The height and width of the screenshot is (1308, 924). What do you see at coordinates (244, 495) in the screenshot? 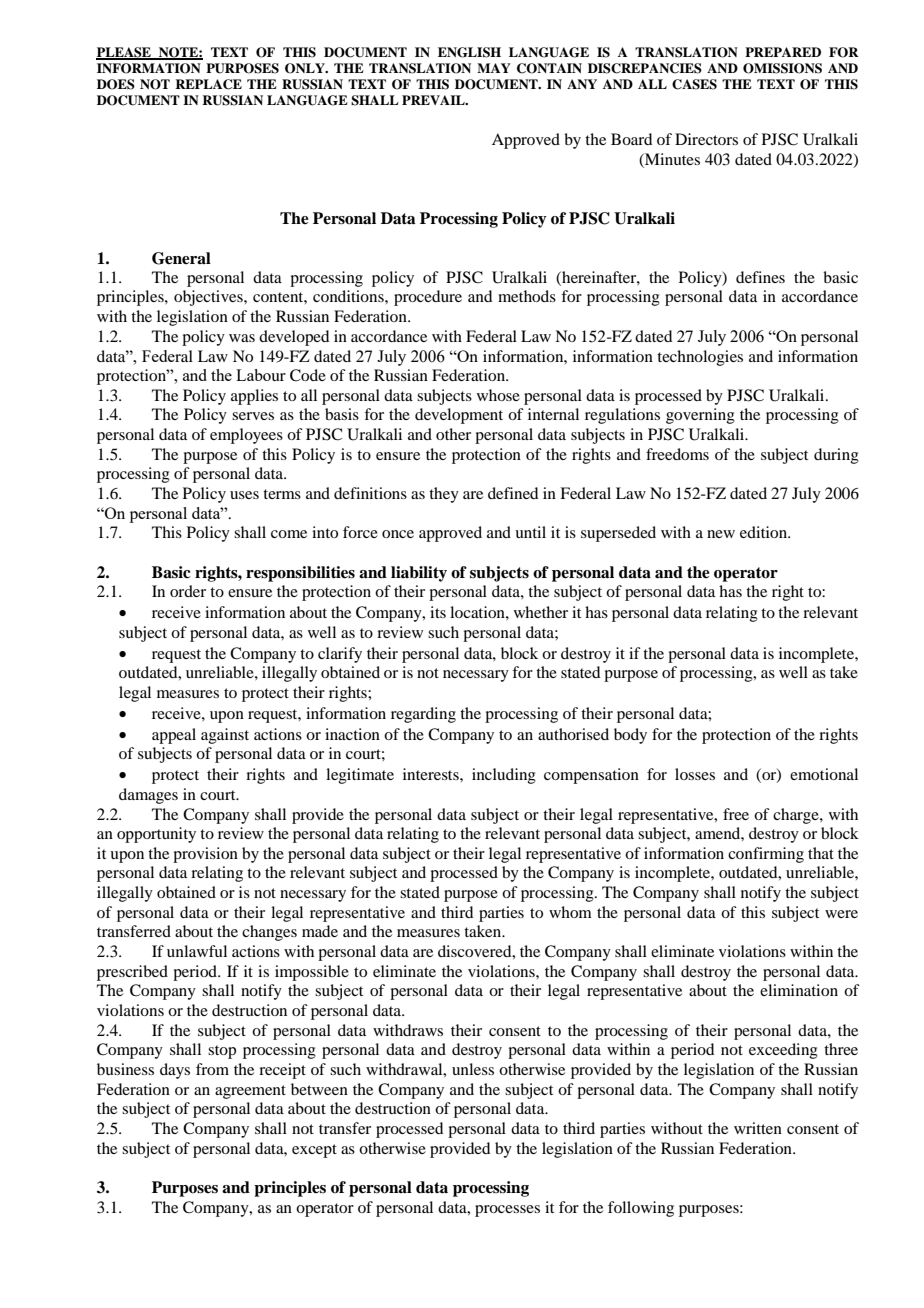
I see `uses` at bounding box center [244, 495].
